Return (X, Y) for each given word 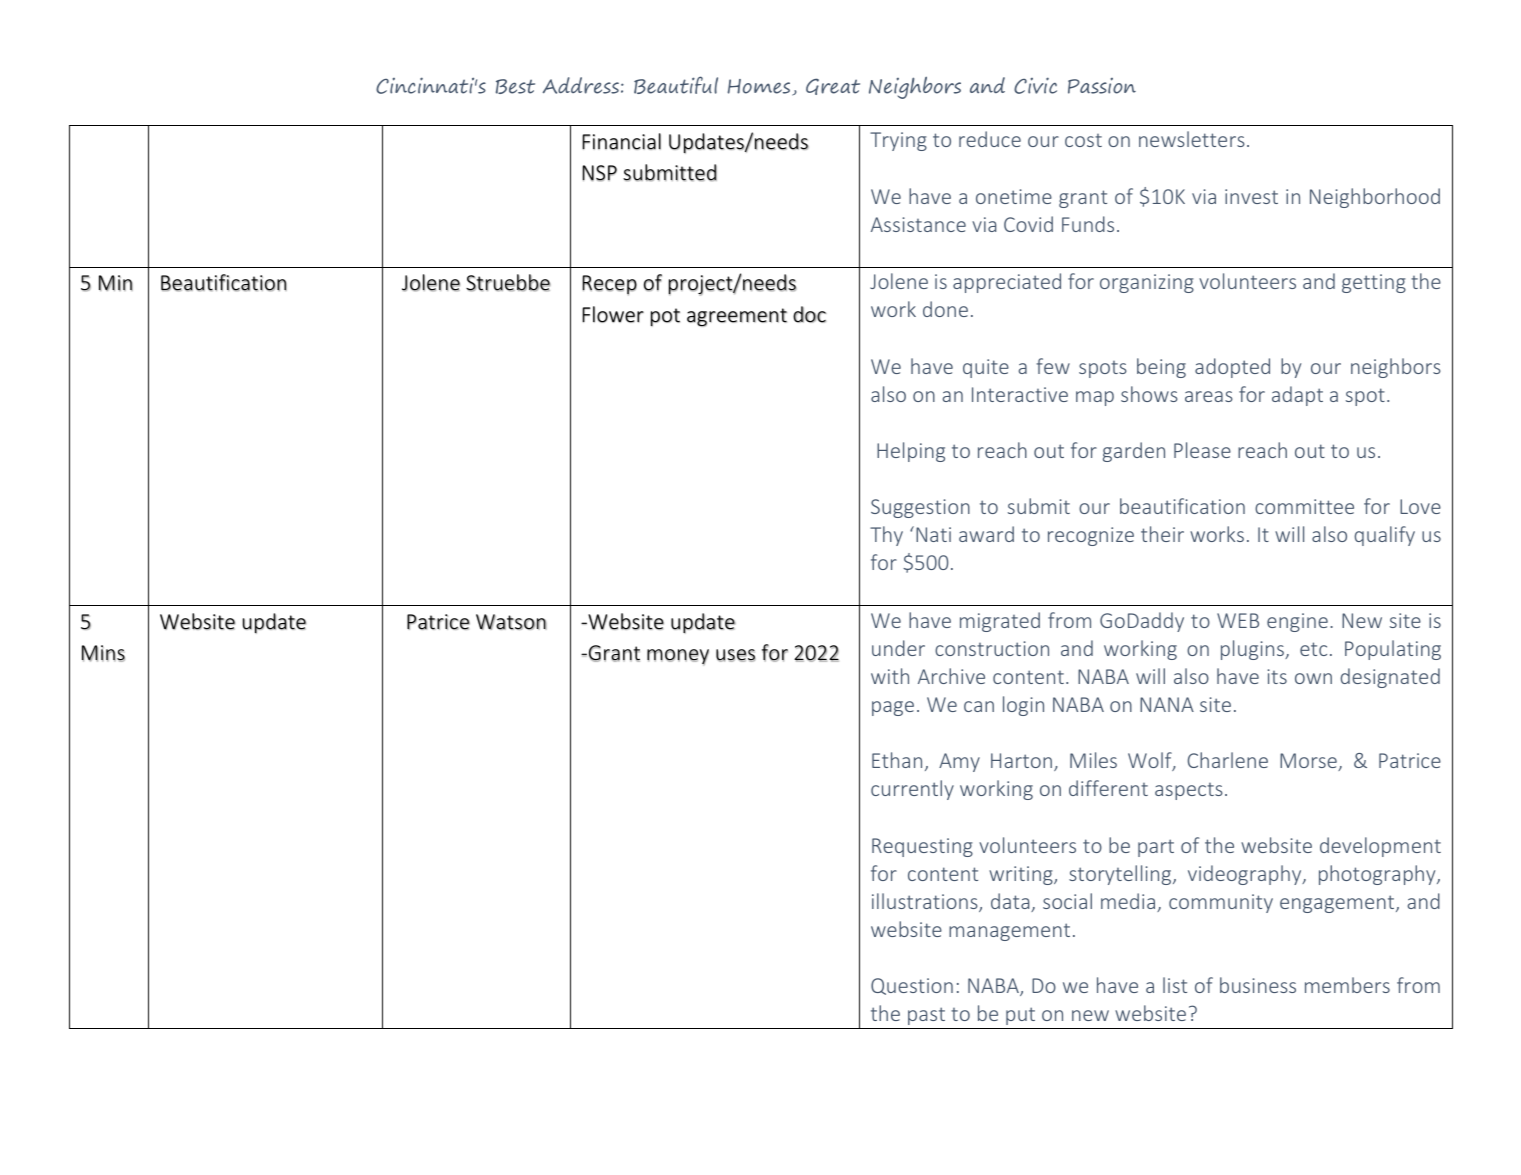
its (1277, 676)
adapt (1297, 396)
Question (912, 986)
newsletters (1192, 139)
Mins (103, 653)
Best (515, 86)
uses (736, 655)
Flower (613, 314)
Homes (760, 87)
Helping (911, 452)
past (927, 1018)
